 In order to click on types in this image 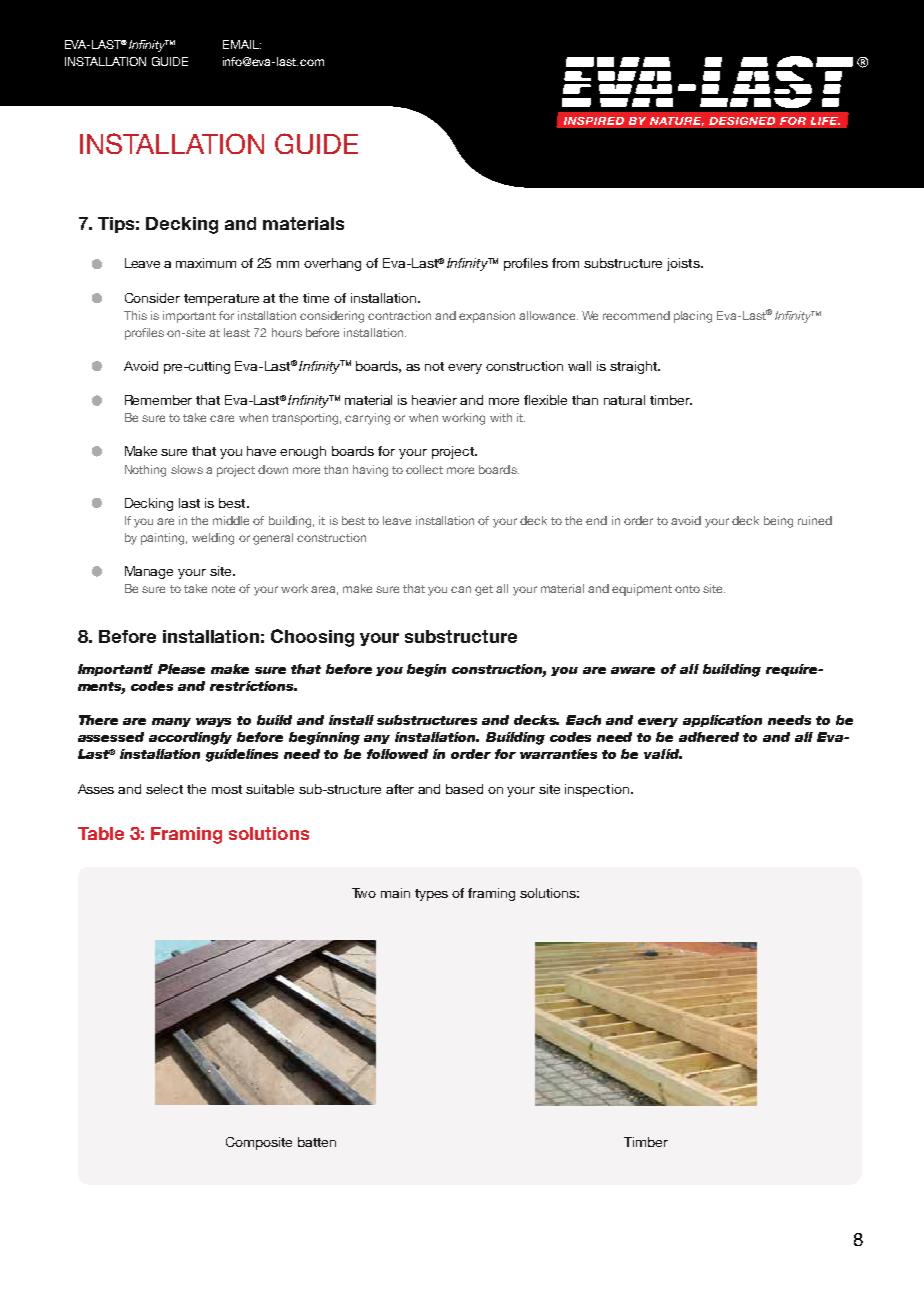, I will do `click(431, 895)`.
